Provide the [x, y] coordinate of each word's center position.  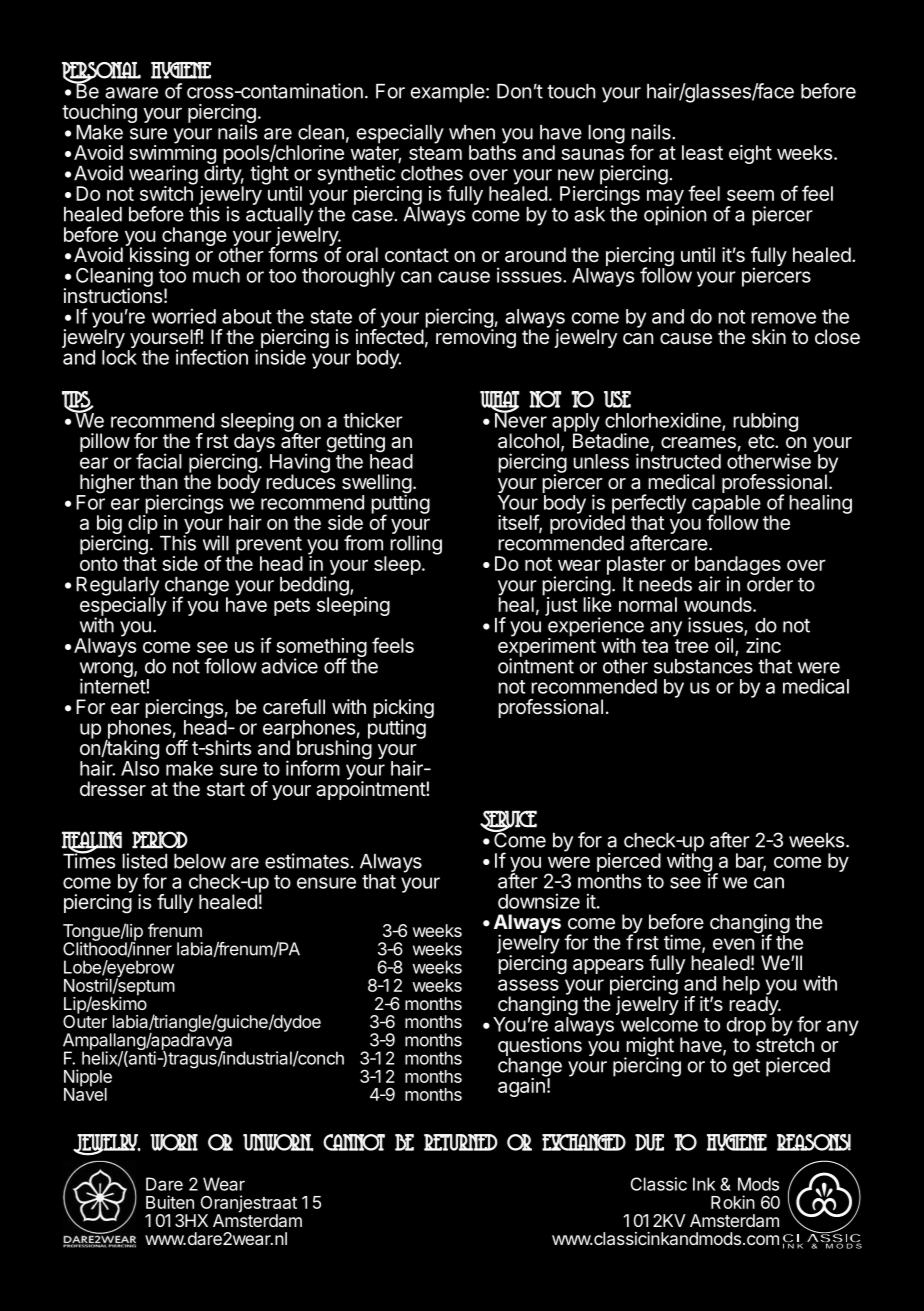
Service [508, 822]
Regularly [117, 587]
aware [131, 93]
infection [212, 357]
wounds [719, 604]
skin [769, 336]
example [448, 93]
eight [750, 154]
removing [476, 338]
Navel [85, 1093]
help [741, 985]
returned [461, 1142]
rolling [416, 544]
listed [144, 861]
